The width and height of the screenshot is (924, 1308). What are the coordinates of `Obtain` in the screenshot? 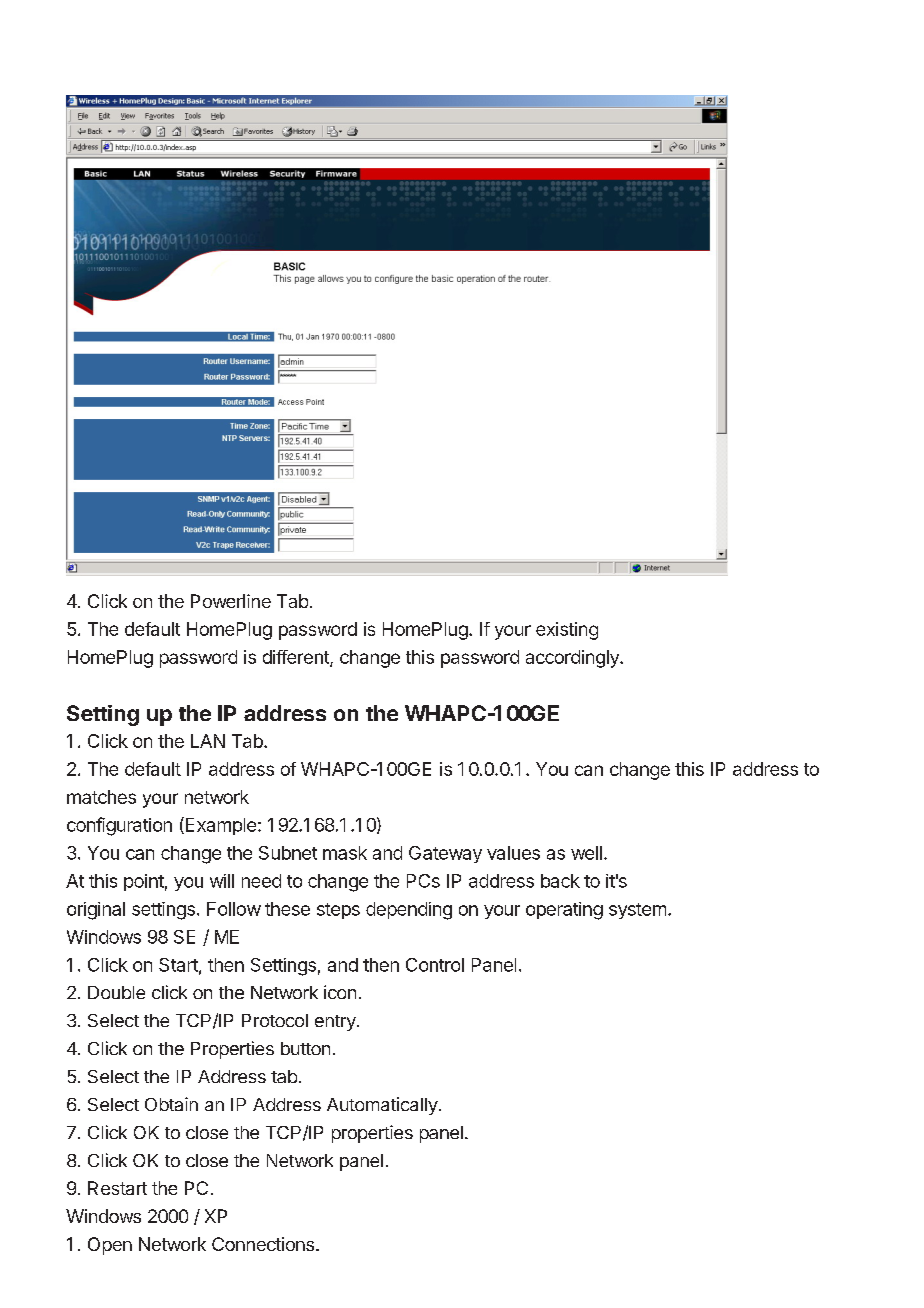 It's located at (171, 1104).
